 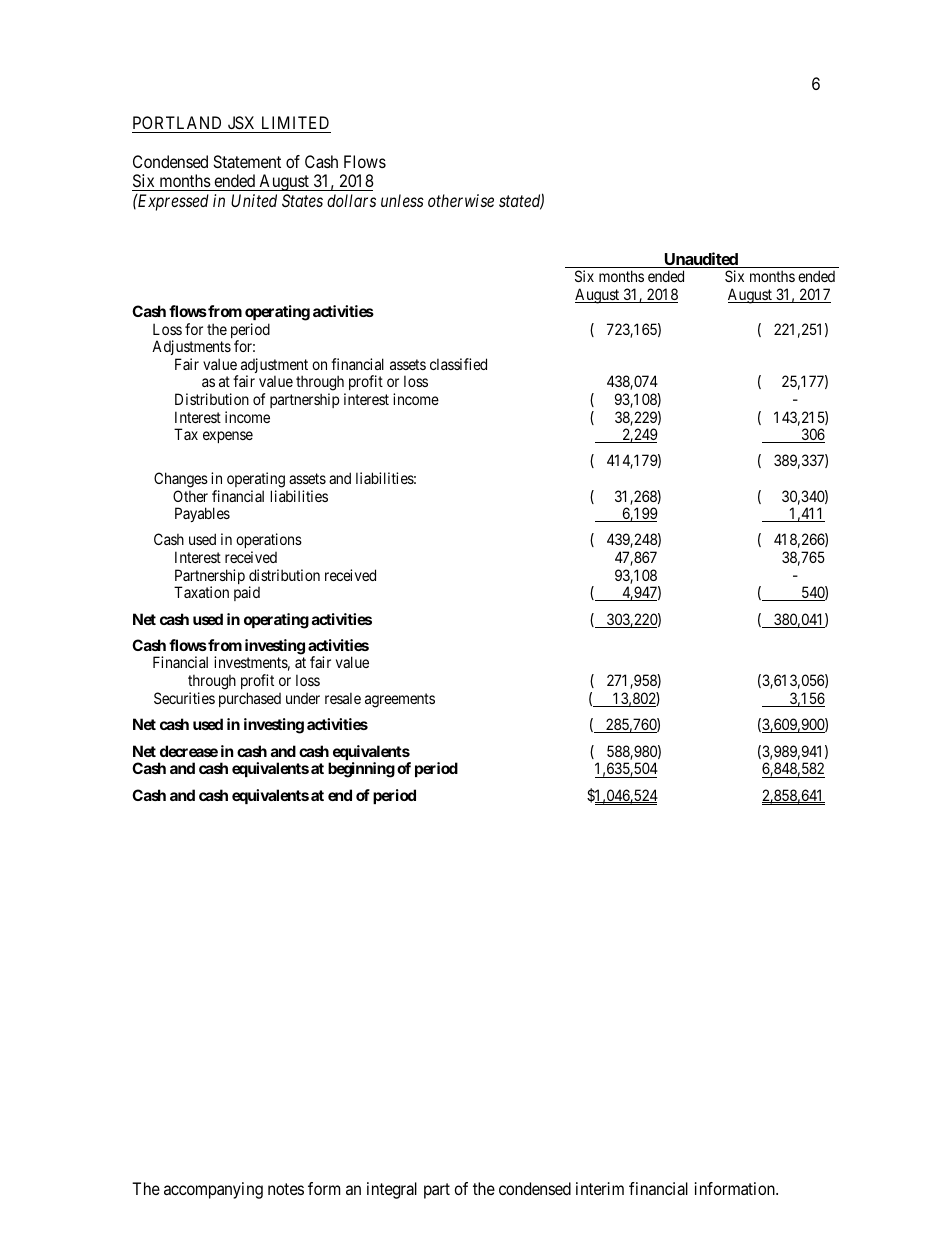 I want to click on dollars, so click(x=351, y=200).
